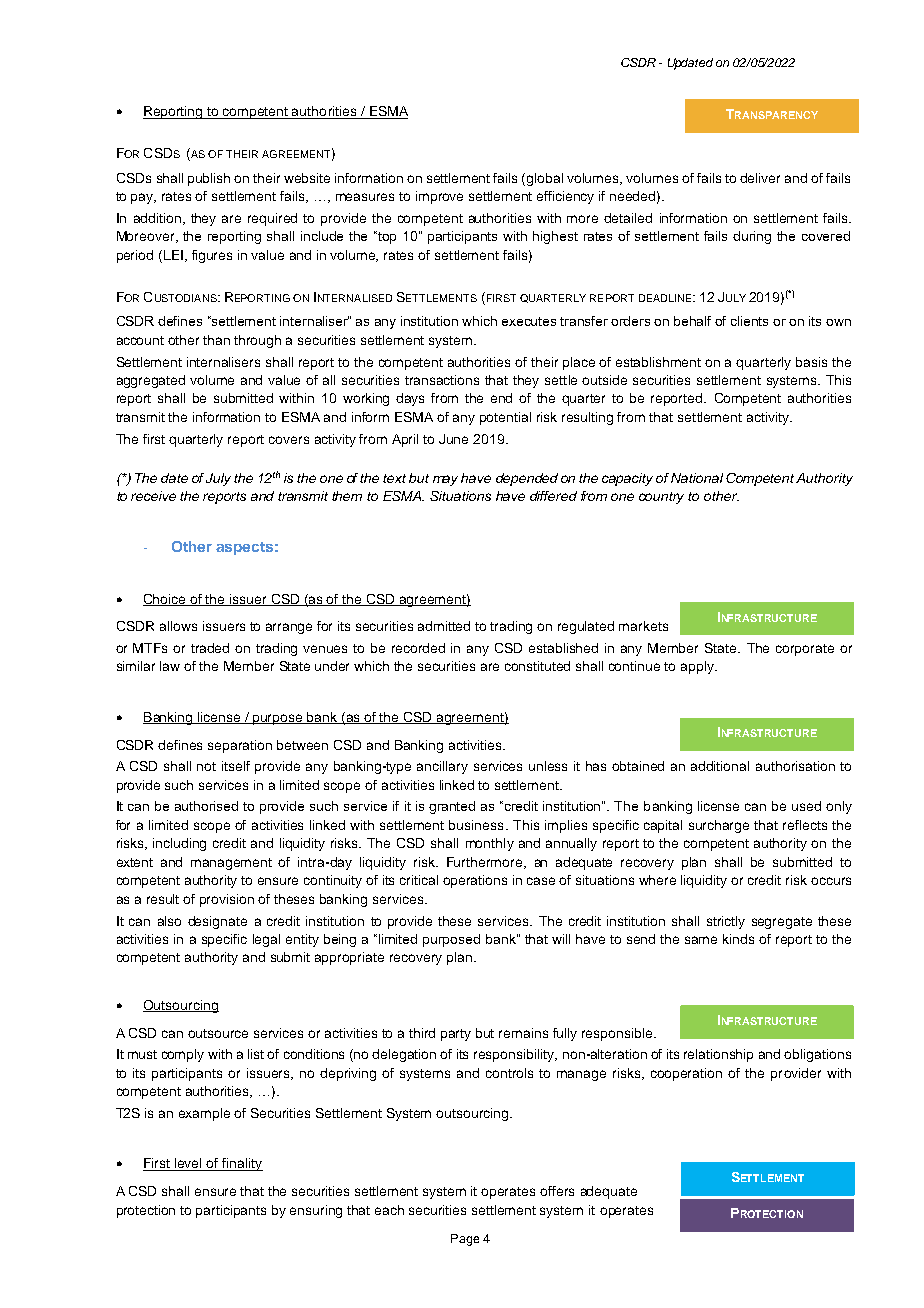  I want to click on provision, so click(227, 900).
